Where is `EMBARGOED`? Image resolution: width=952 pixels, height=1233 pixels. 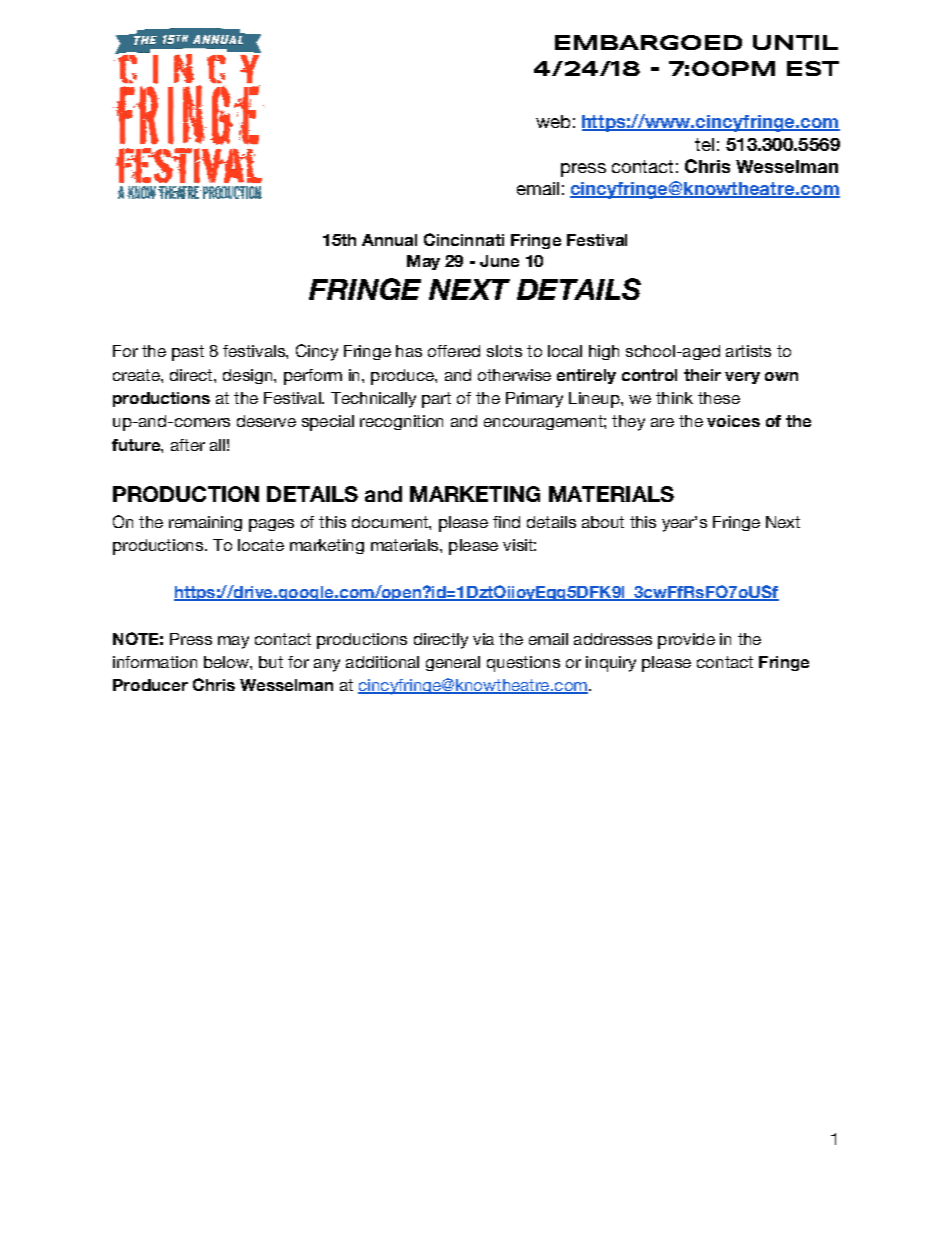
EMBARGOED is located at coordinates (648, 42).
